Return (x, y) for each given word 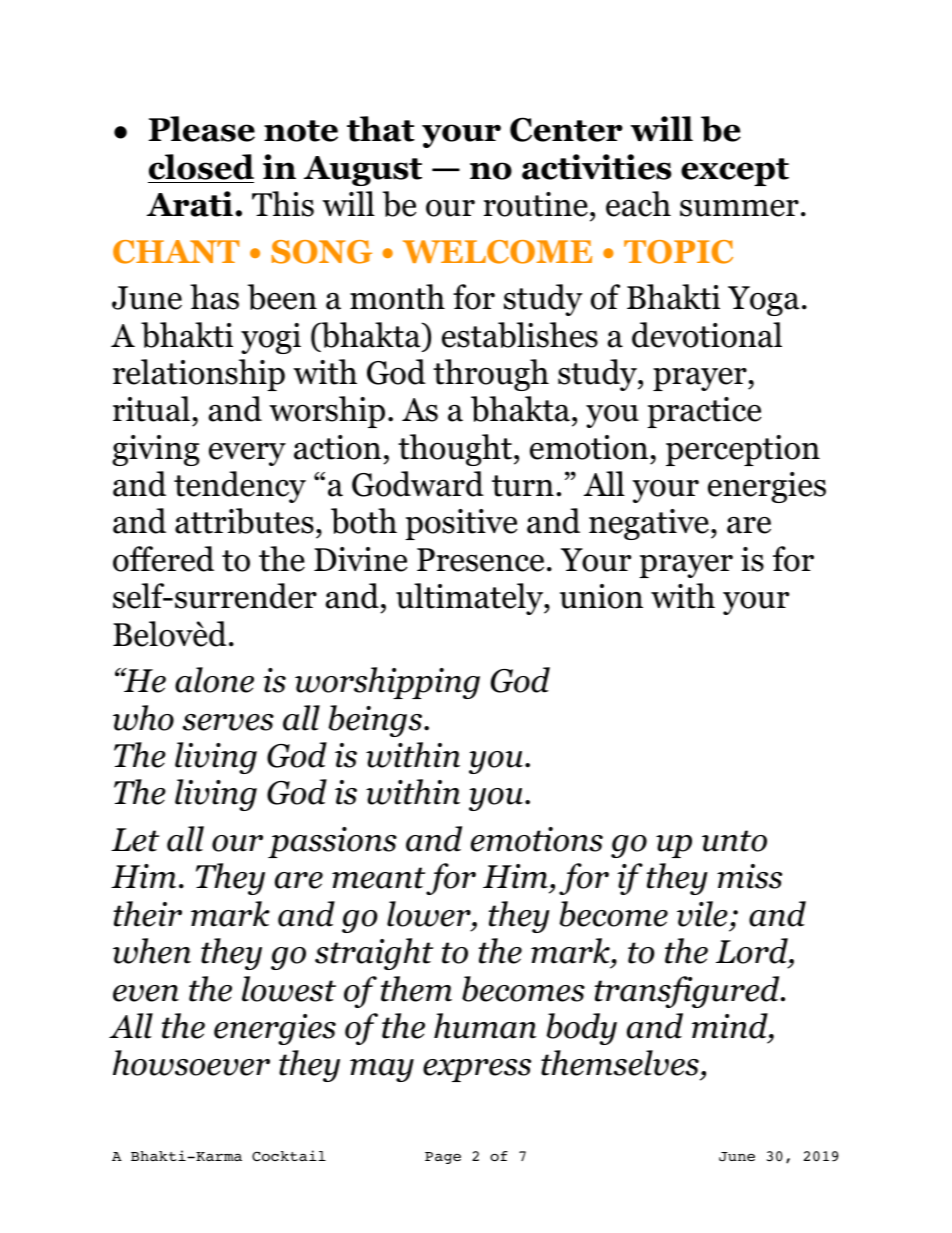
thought (455, 450)
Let (135, 840)
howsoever (191, 1063)
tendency (240, 487)
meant (378, 878)
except (735, 172)
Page (443, 1158)
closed (201, 167)
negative (649, 524)
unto (734, 841)
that (381, 129)
